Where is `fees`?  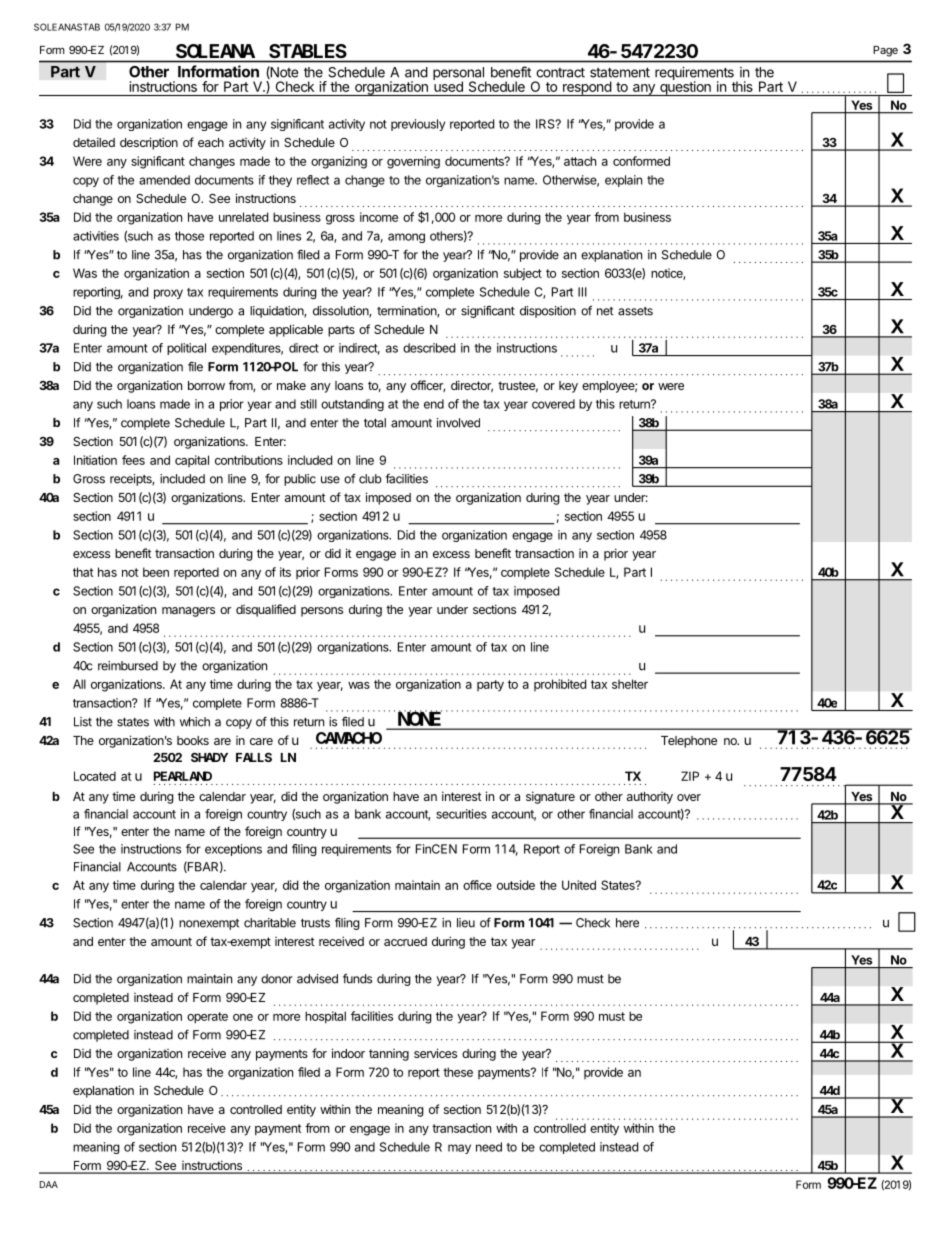 fees is located at coordinates (133, 460).
